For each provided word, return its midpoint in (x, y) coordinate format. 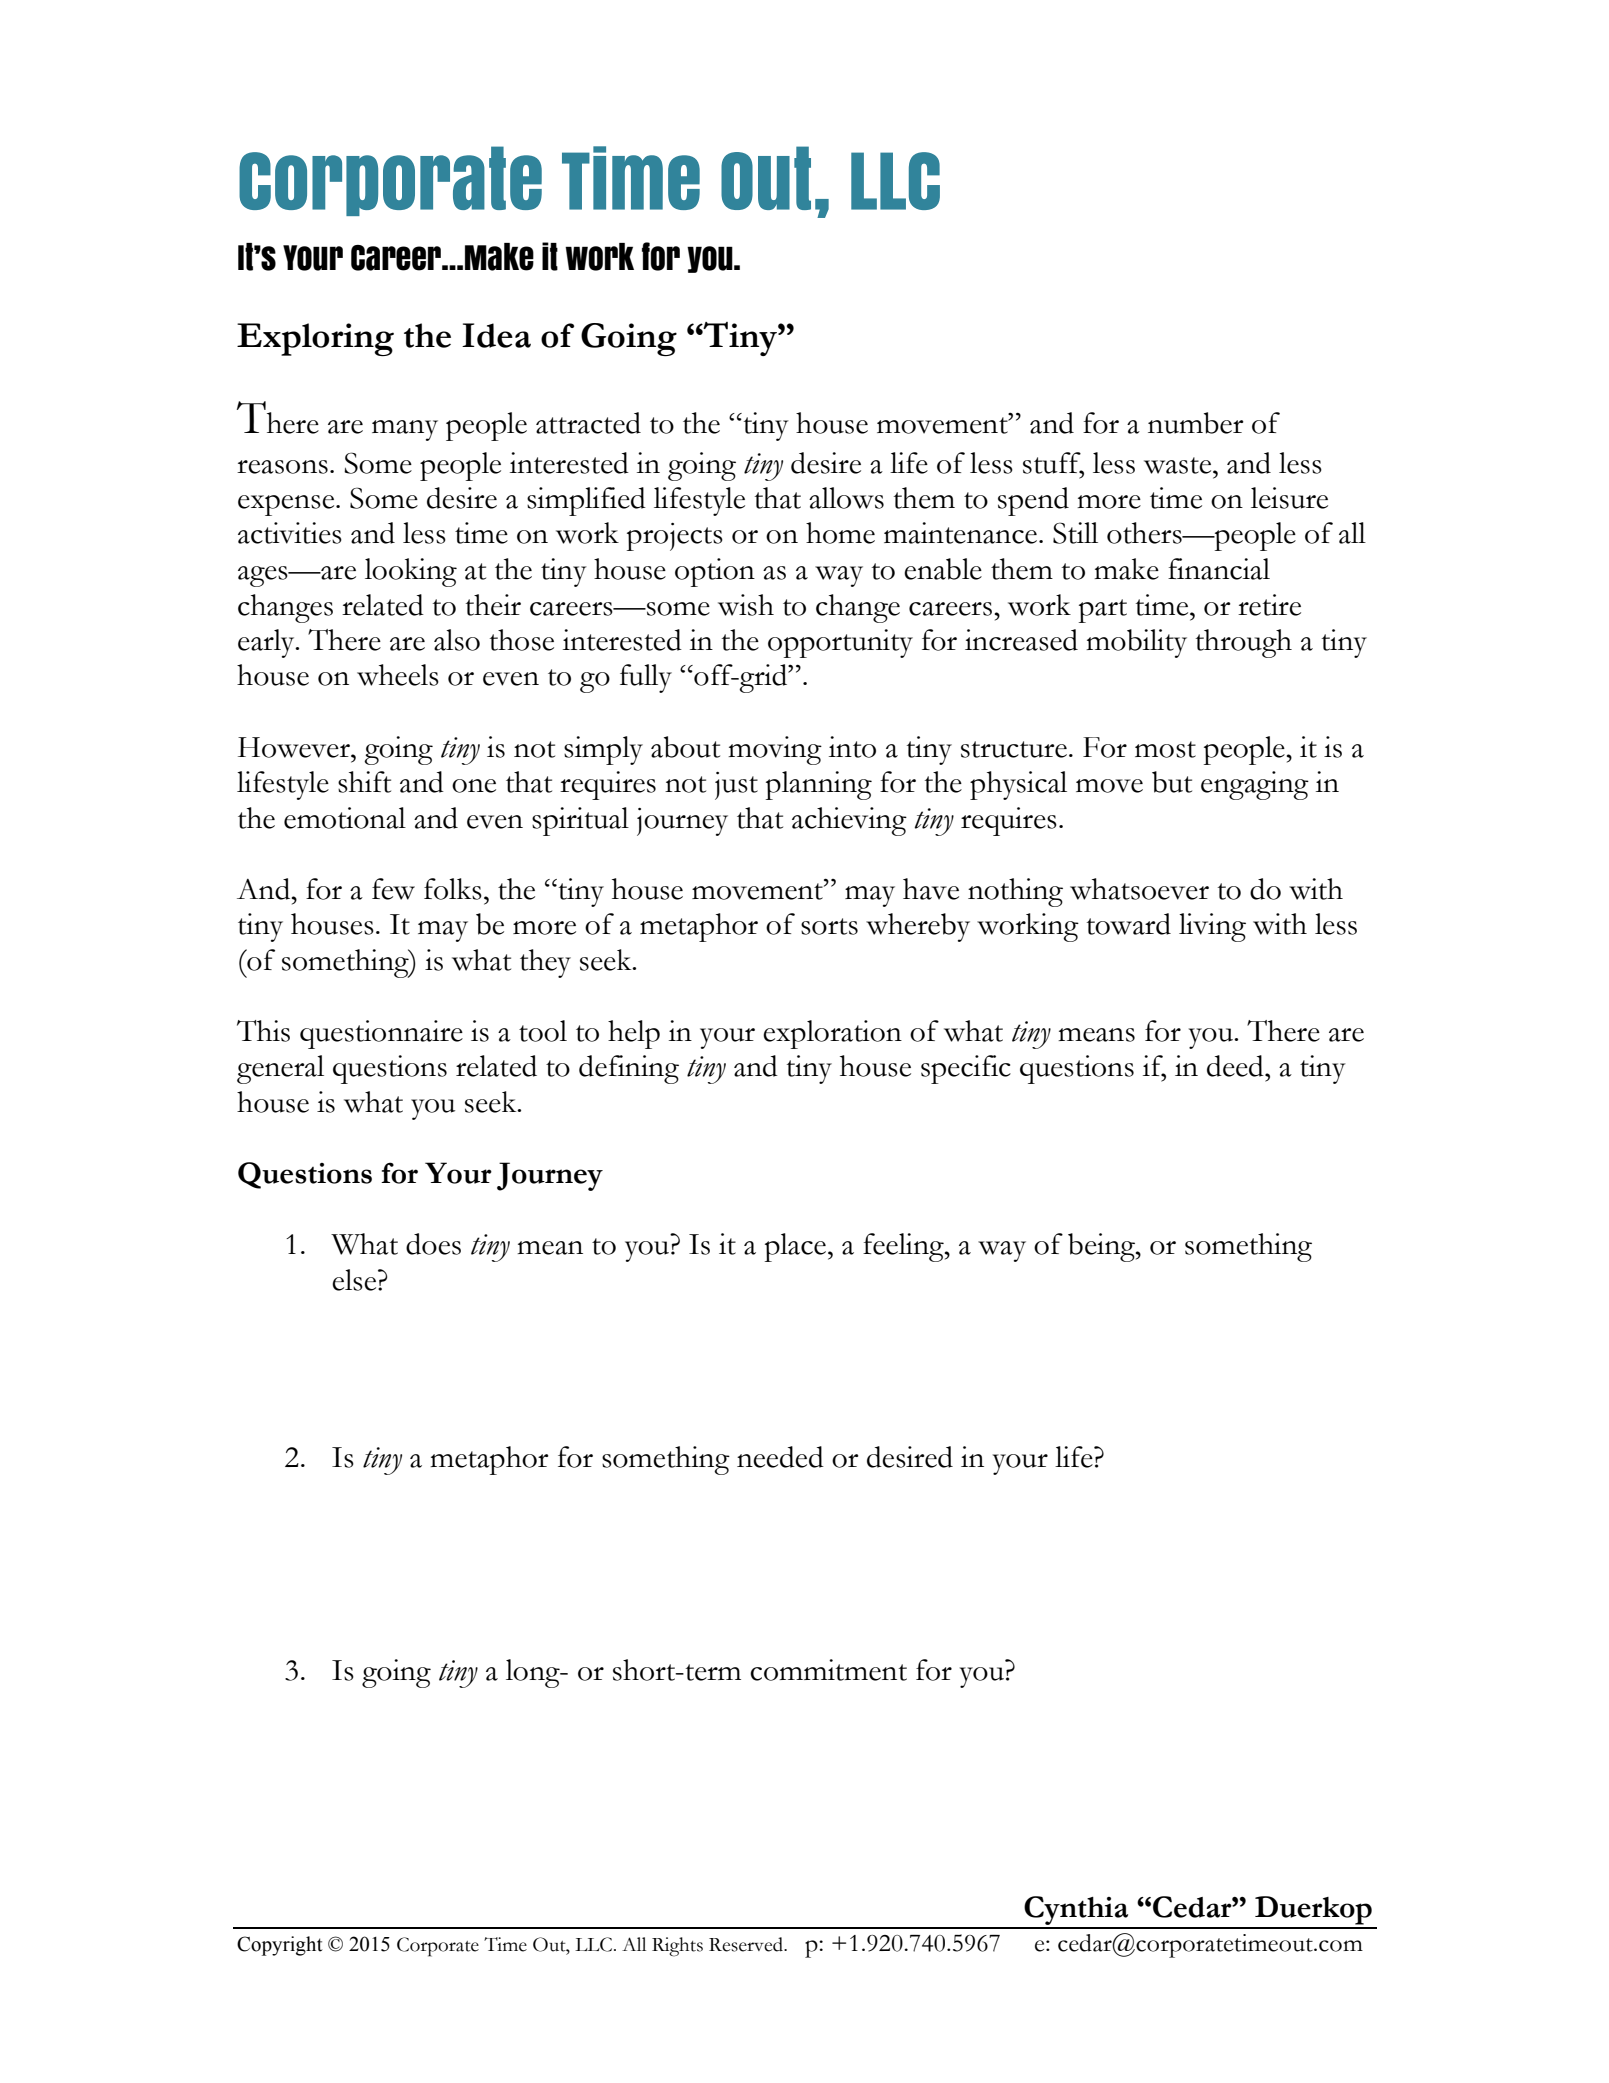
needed (780, 1457)
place (795, 1247)
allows (846, 498)
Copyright (280, 1946)
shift (364, 782)
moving (775, 750)
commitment (828, 1670)
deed (1236, 1066)
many (405, 430)
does (433, 1244)
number (1196, 423)
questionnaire (381, 1034)
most (1165, 749)
